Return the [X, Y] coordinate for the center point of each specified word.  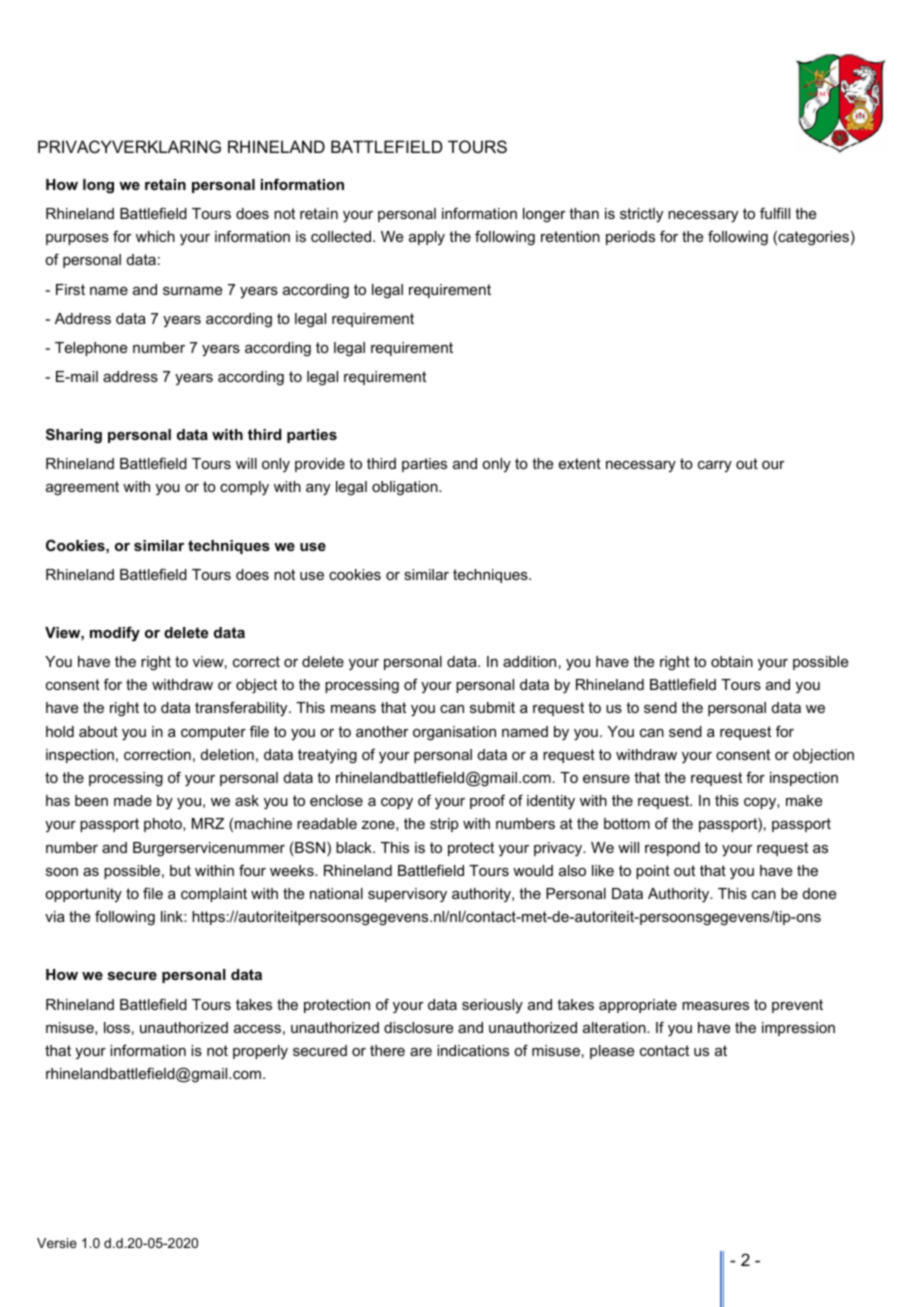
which [155, 236]
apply [427, 238]
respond [672, 849]
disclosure [418, 1027]
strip [444, 825]
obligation [406, 488]
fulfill [775, 213]
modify [115, 634]
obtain [732, 661]
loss [117, 1027]
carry [715, 466]
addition [529, 661]
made [133, 800]
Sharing [74, 436]
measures [715, 1006]
